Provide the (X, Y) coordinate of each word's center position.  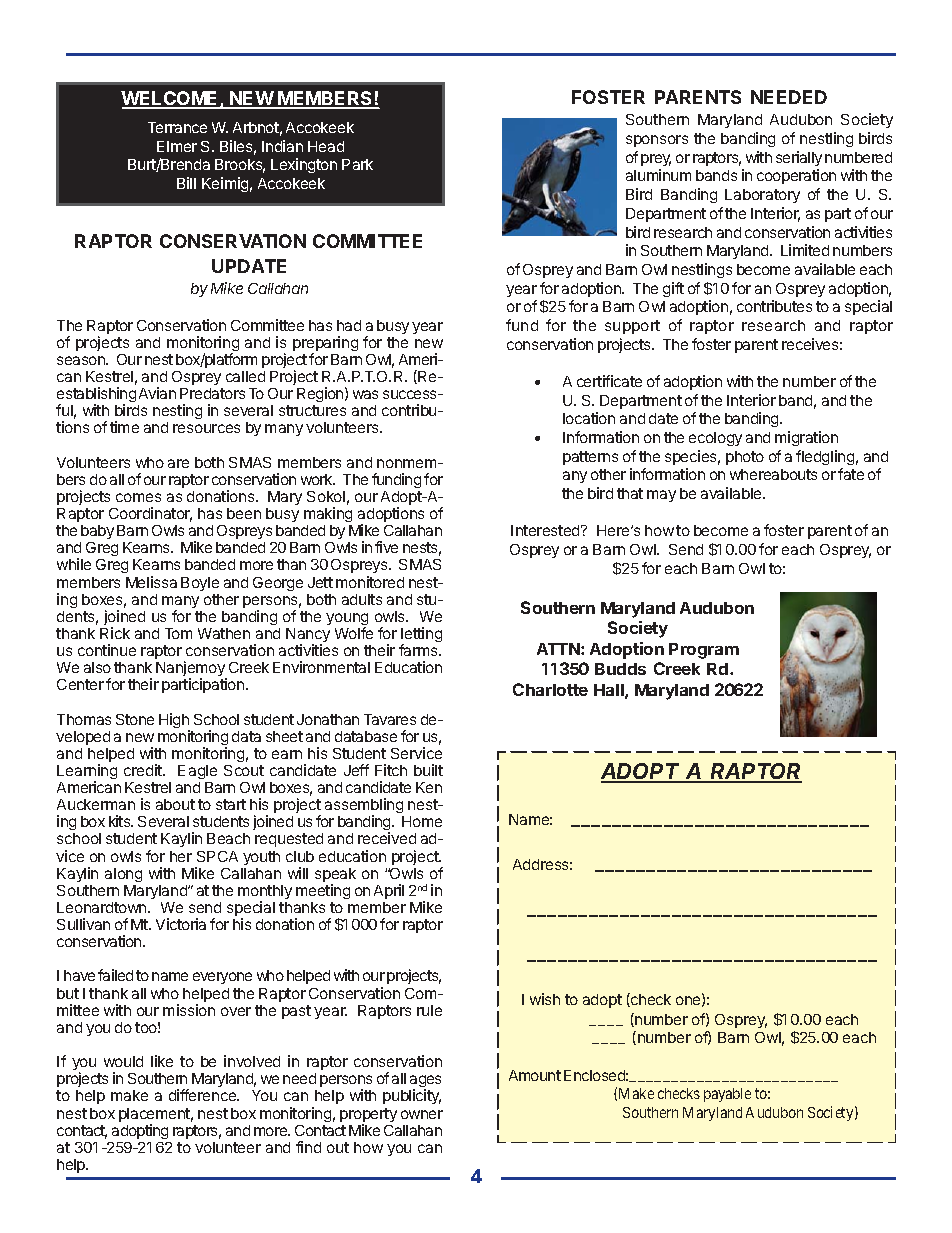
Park (357, 164)
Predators (212, 393)
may (661, 496)
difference (204, 1095)
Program (704, 651)
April (389, 891)
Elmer (177, 146)
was (365, 394)
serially (799, 158)
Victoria (181, 924)
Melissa (151, 582)
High (174, 722)
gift (673, 289)
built (428, 770)
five (386, 547)
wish (545, 999)
